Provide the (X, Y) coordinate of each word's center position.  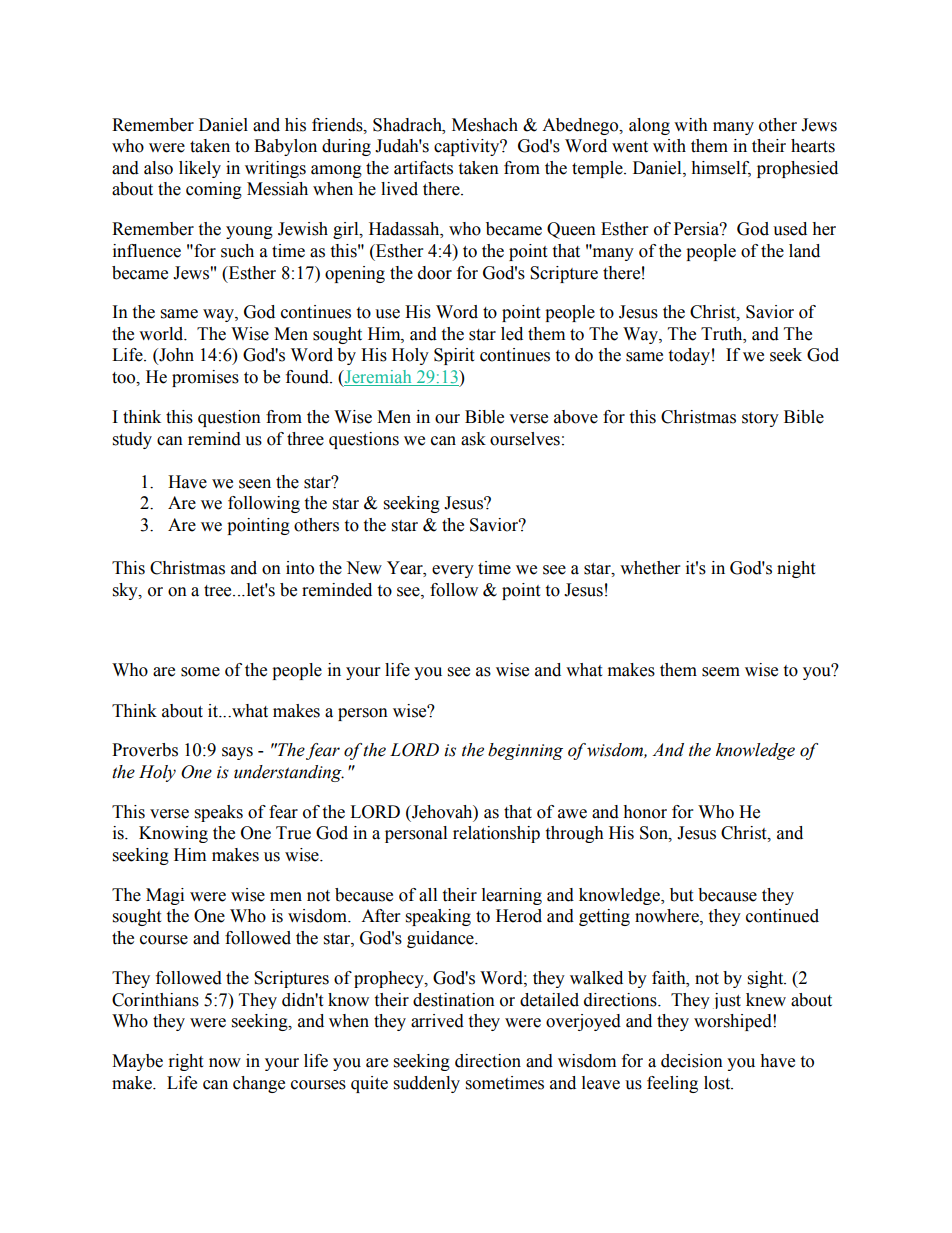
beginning (525, 751)
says (237, 753)
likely (200, 169)
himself (721, 168)
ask (473, 439)
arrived (437, 1021)
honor (645, 812)
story (760, 419)
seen (255, 484)
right (186, 1062)
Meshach (485, 125)
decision (692, 1061)
